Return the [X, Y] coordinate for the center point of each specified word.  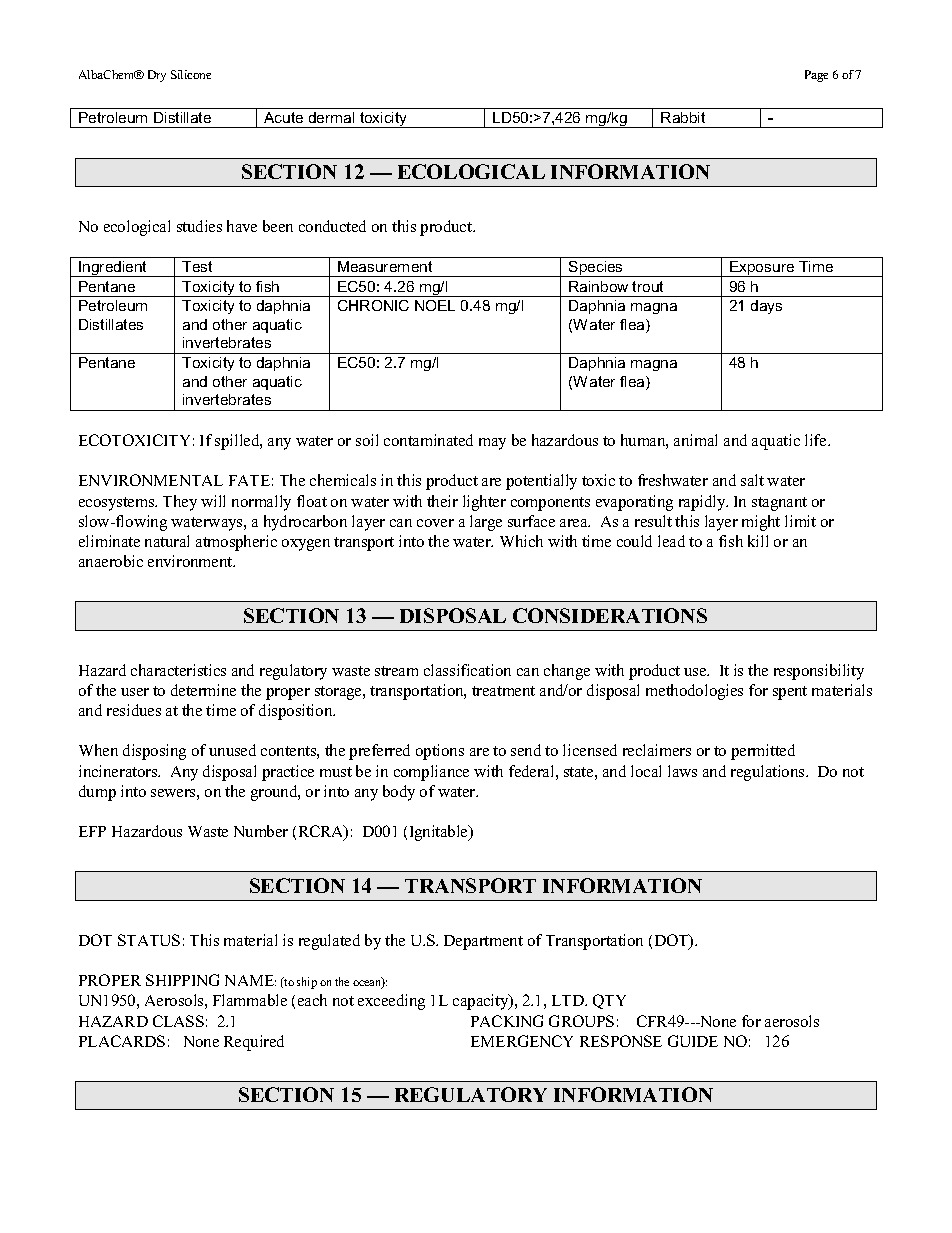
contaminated [428, 440]
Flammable [250, 1000]
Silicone [191, 74]
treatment [503, 691]
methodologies [694, 692]
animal [695, 440]
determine [203, 690]
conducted [332, 226]
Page [816, 76]
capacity [482, 1002]
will [213, 501]
